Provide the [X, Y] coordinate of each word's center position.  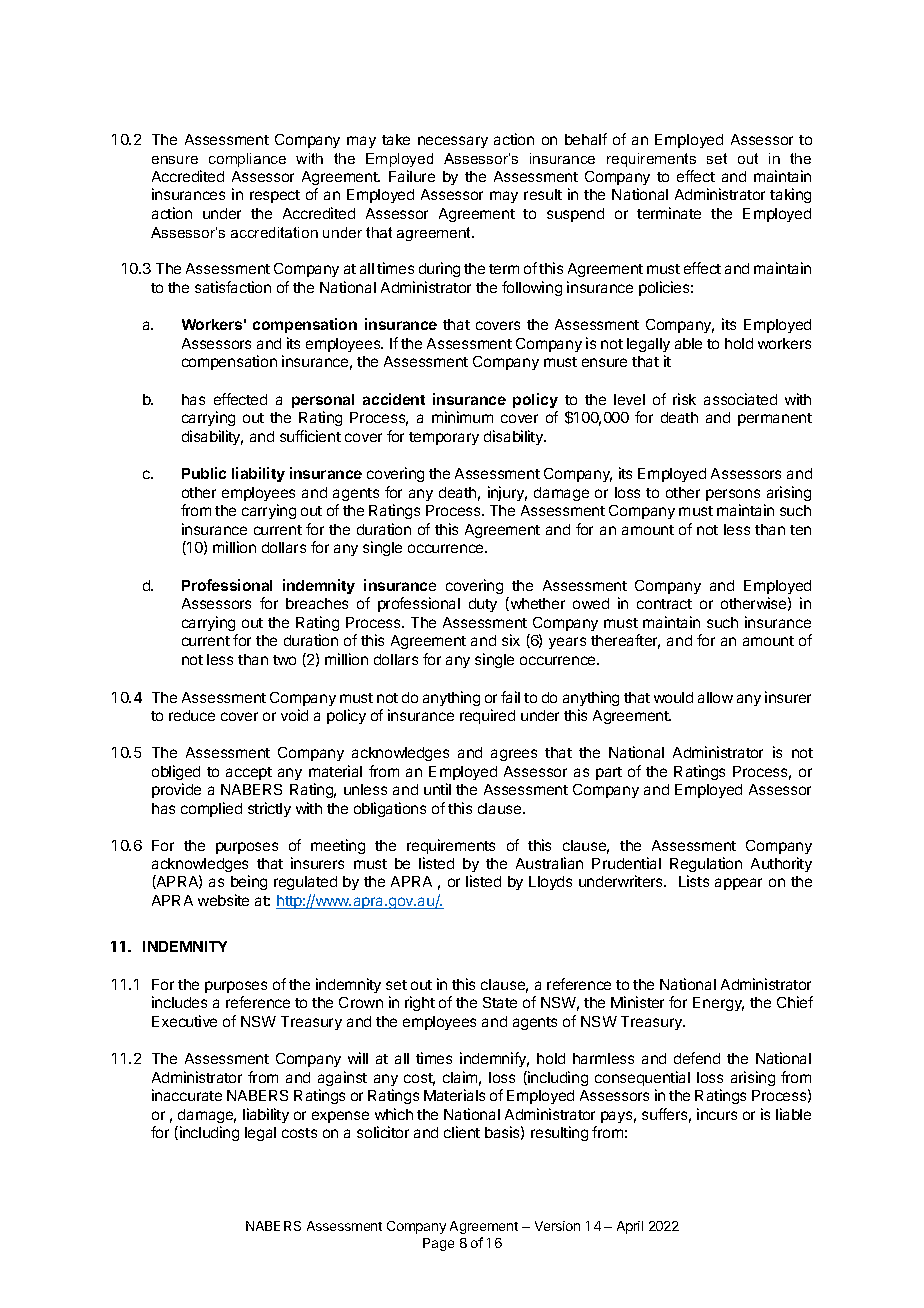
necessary [453, 142]
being [249, 882]
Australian [549, 863]
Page [438, 1244]
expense [340, 1117]
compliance [247, 160]
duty [483, 605]
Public [204, 473]
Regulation [706, 864]
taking [790, 195]
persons [733, 495]
